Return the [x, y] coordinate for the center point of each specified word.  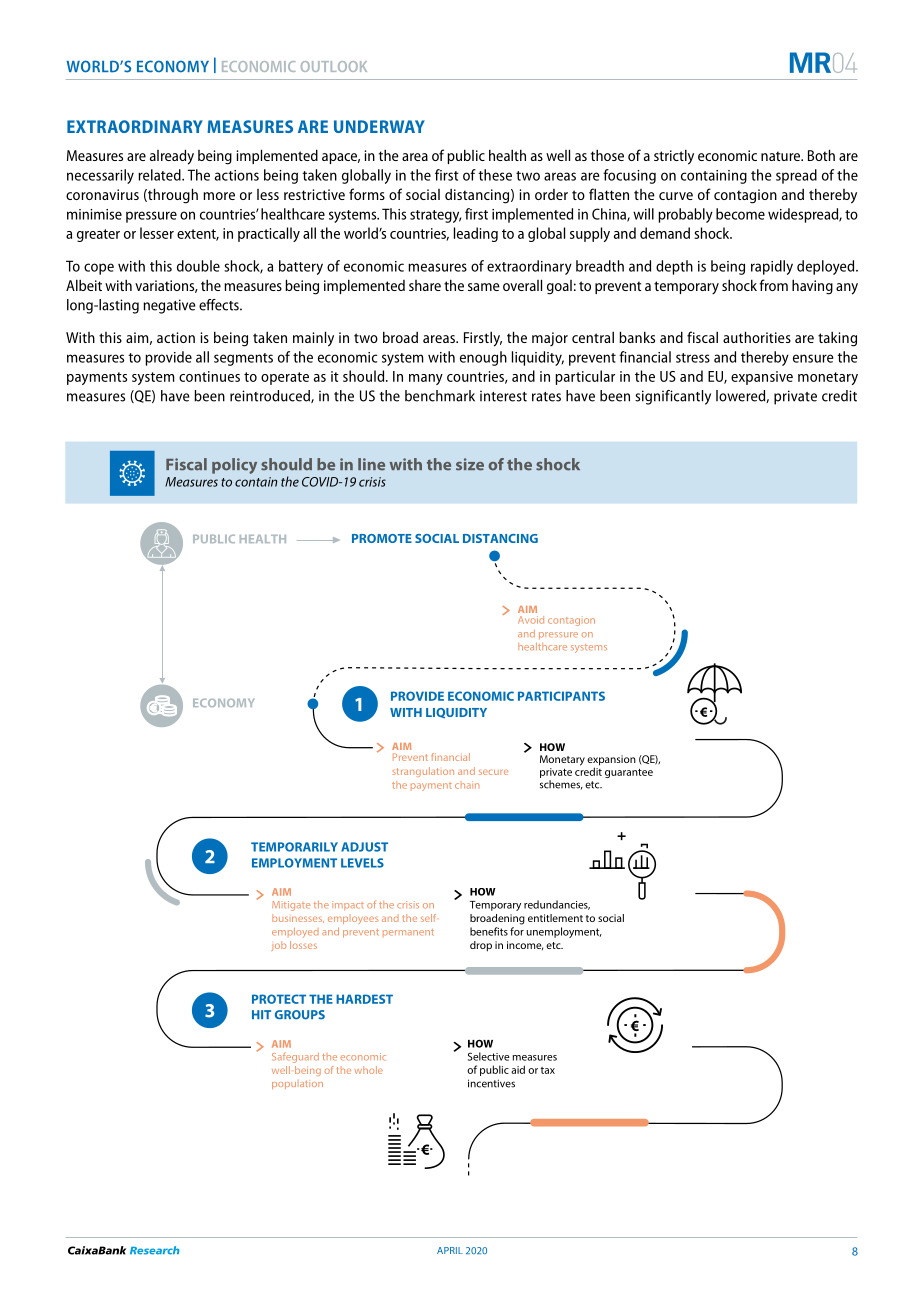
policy [234, 466]
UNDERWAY [379, 126]
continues [209, 376]
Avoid [531, 620]
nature [782, 156]
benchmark [440, 396]
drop [481, 946]
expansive [762, 378]
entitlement [555, 918]
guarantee [629, 773]
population [297, 1084]
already [172, 157]
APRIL [450, 1250]
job [278, 946]
